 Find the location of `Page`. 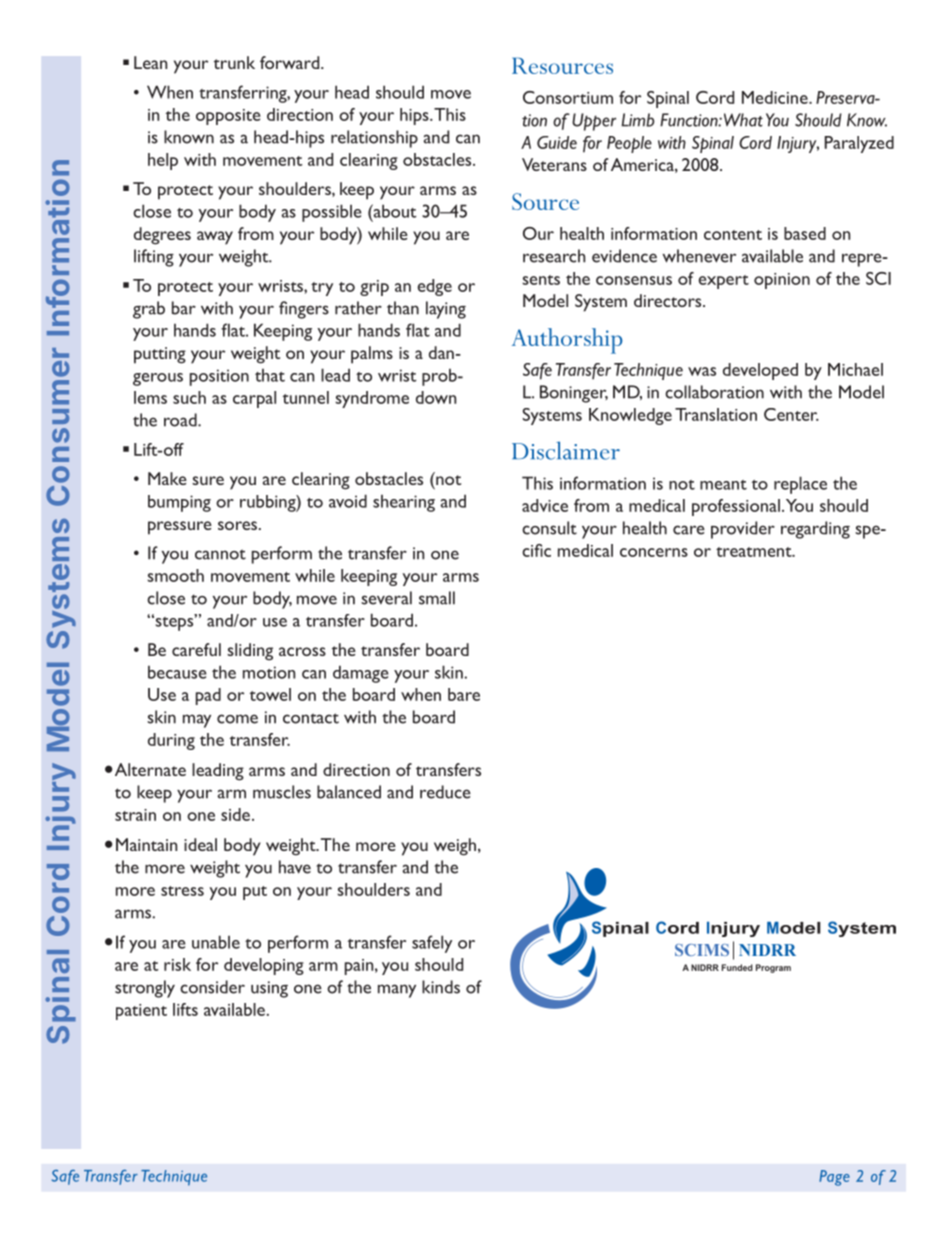

Page is located at coordinates (834, 1178).
